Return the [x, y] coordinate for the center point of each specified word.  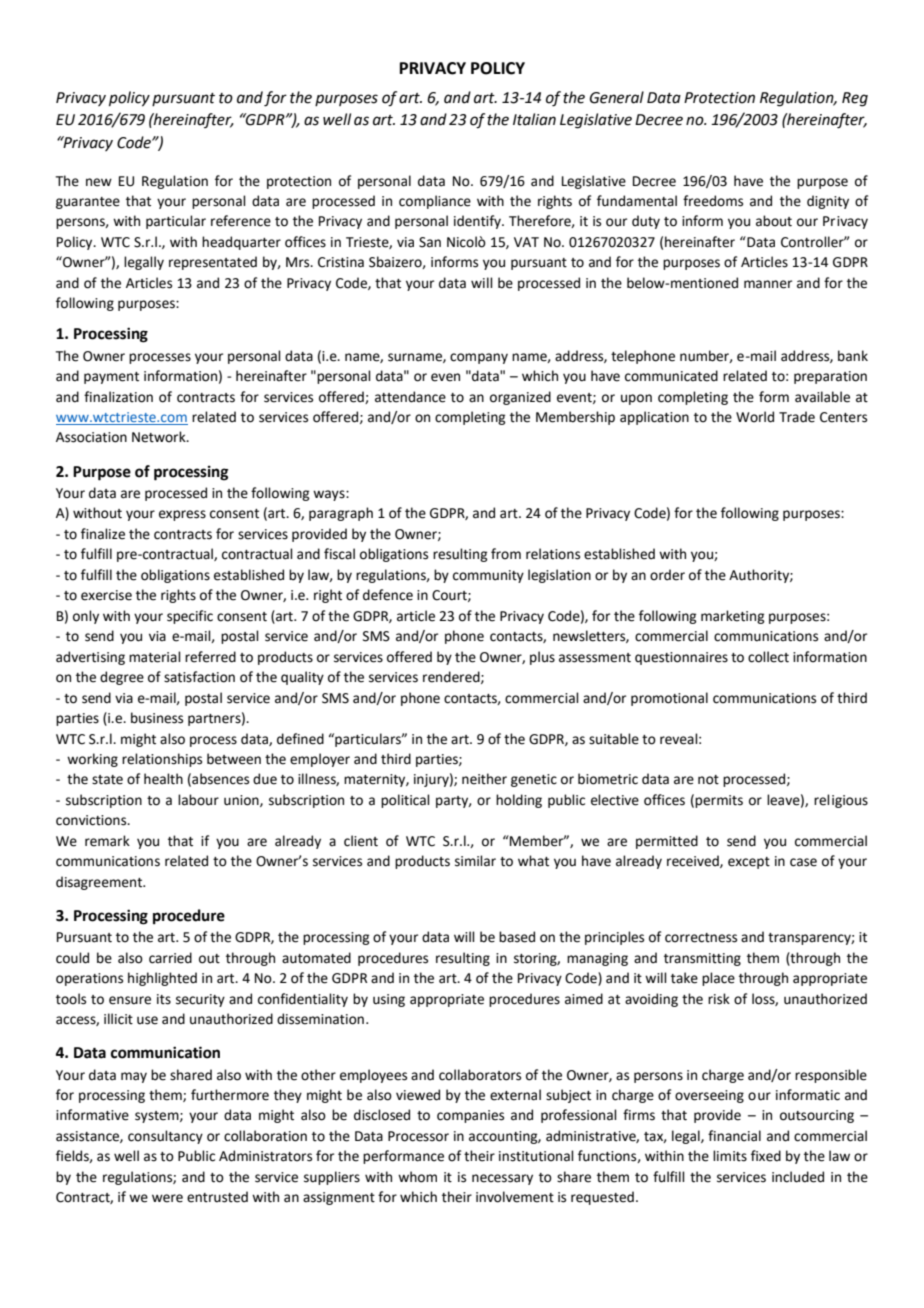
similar [475, 861]
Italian [534, 119]
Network [160, 437]
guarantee [88, 203]
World [755, 417]
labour [198, 800]
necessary [502, 1179]
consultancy [165, 1137]
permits [719, 801]
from [506, 554]
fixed [766, 1156]
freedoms [713, 201]
